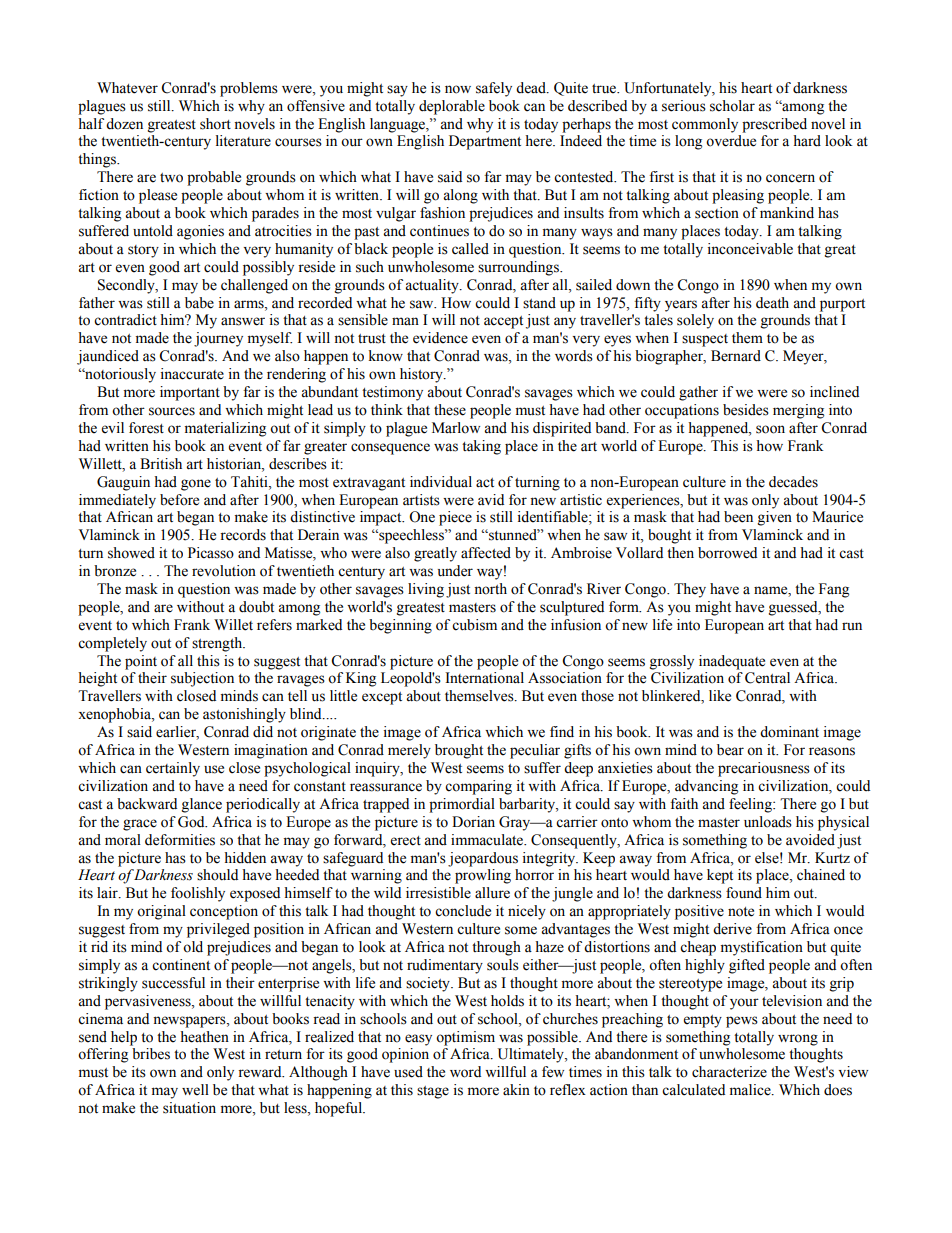 This screenshot has width=952, height=1233. Describe the element at coordinates (215, 124) in the screenshot. I see `short` at that location.
